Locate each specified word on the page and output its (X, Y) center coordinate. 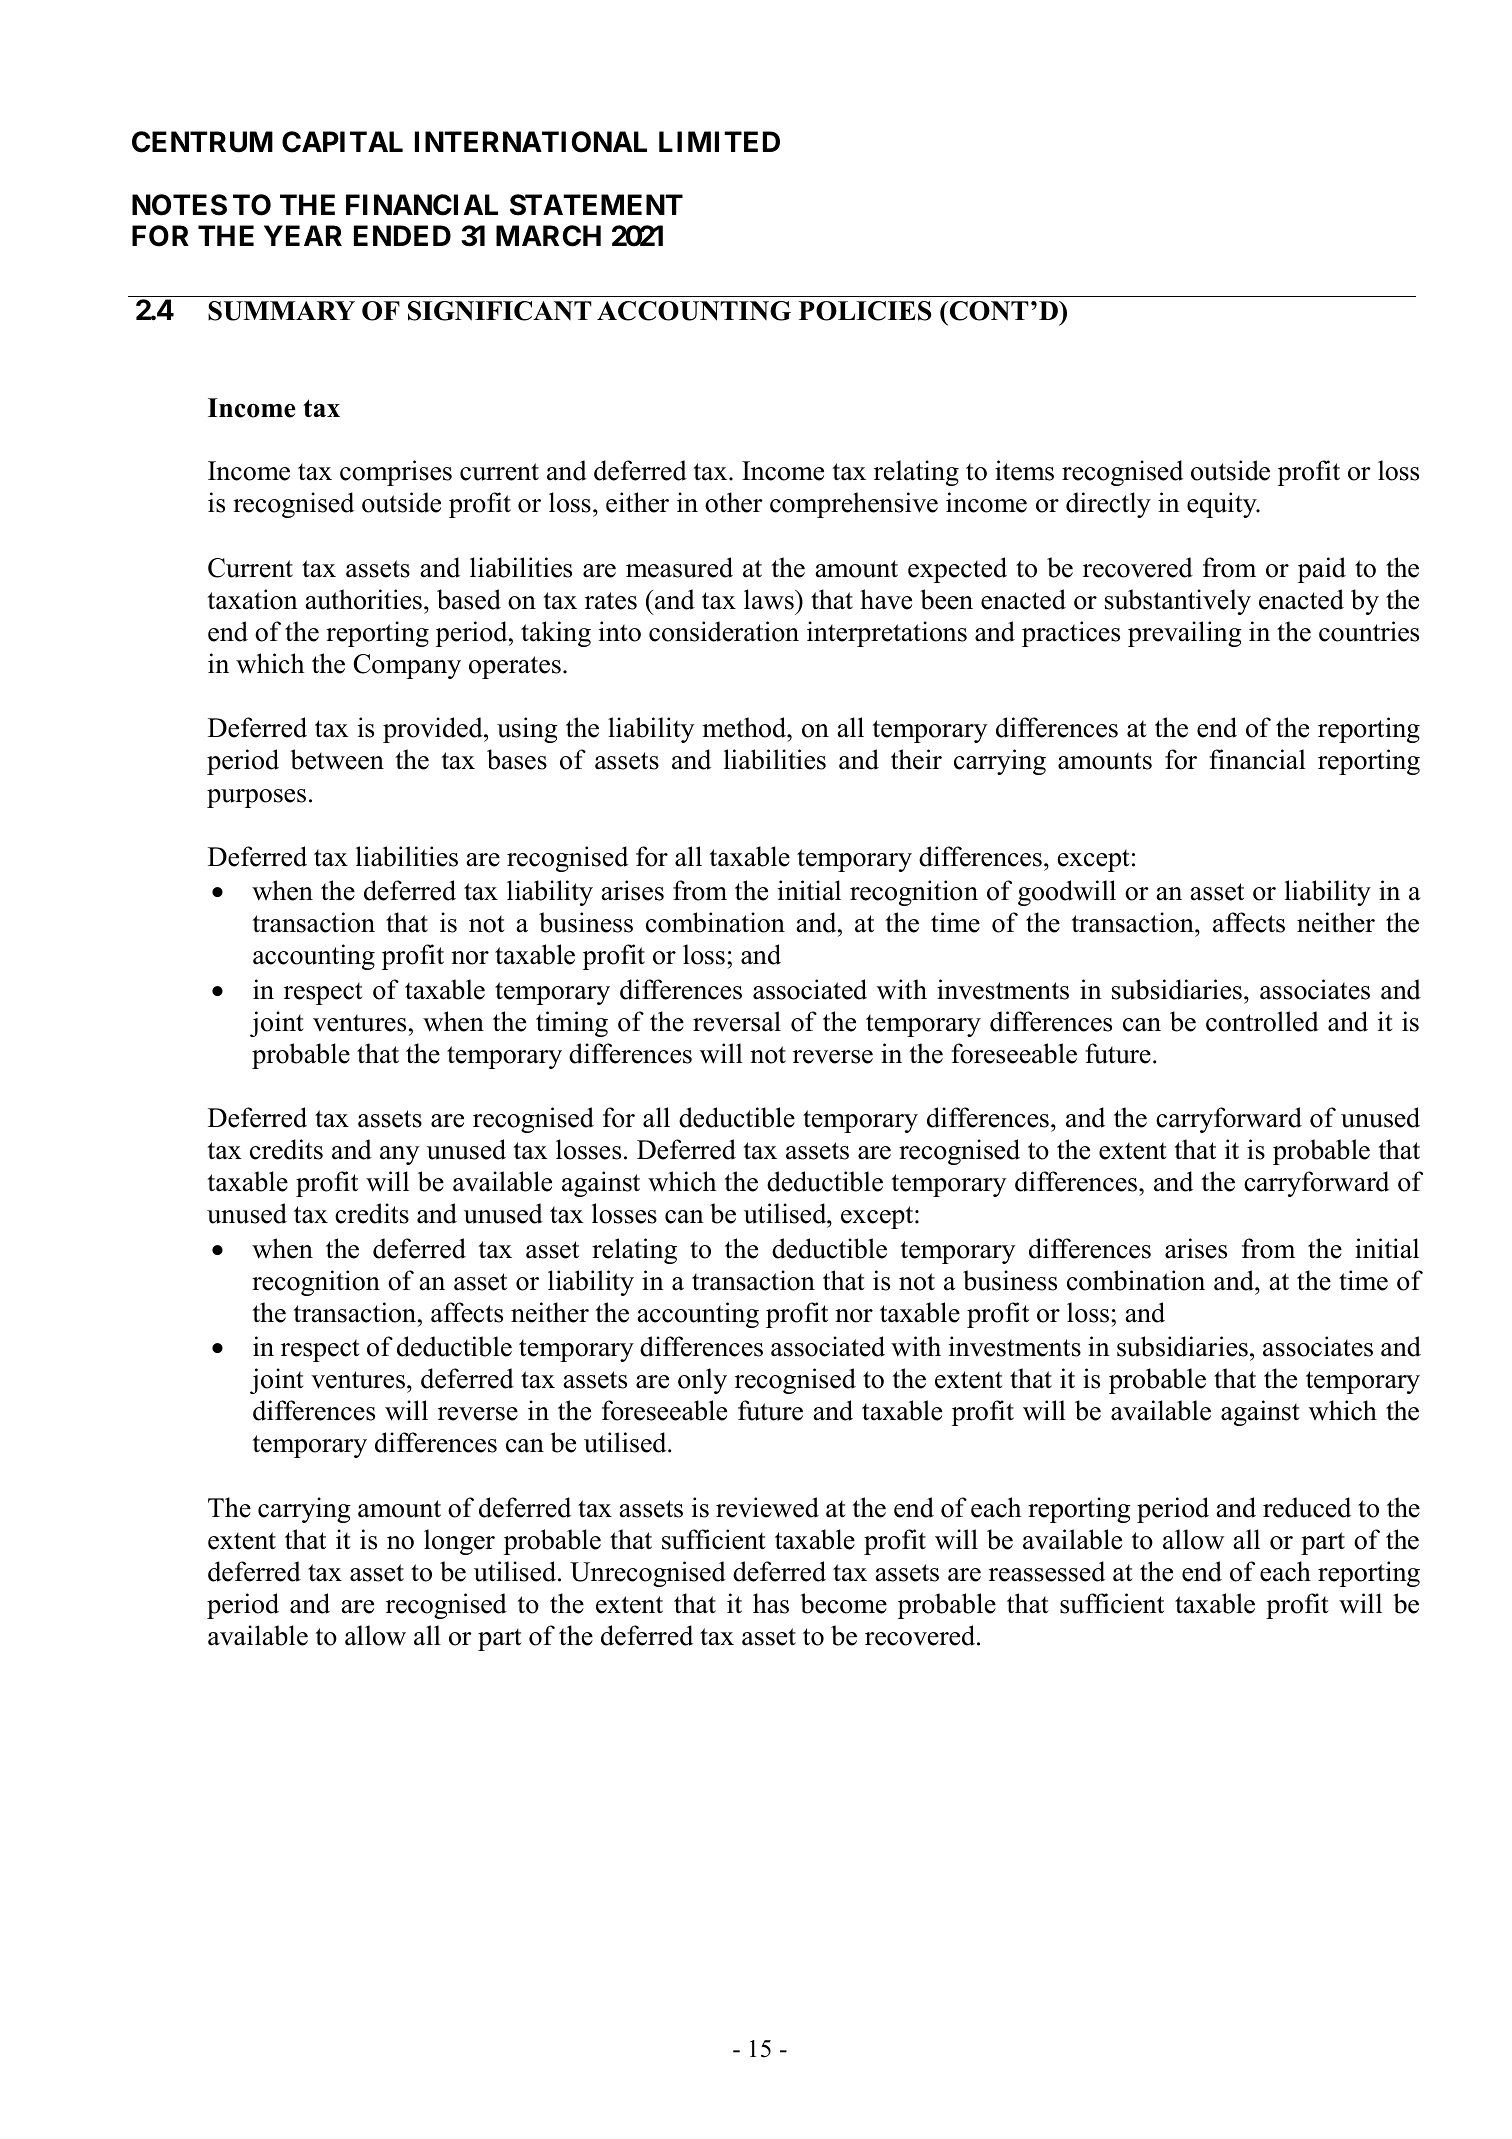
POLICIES (865, 311)
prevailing (1185, 634)
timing (572, 1024)
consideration (724, 631)
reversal (737, 1021)
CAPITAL (342, 142)
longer (459, 1542)
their (916, 759)
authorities (364, 599)
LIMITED (719, 141)
